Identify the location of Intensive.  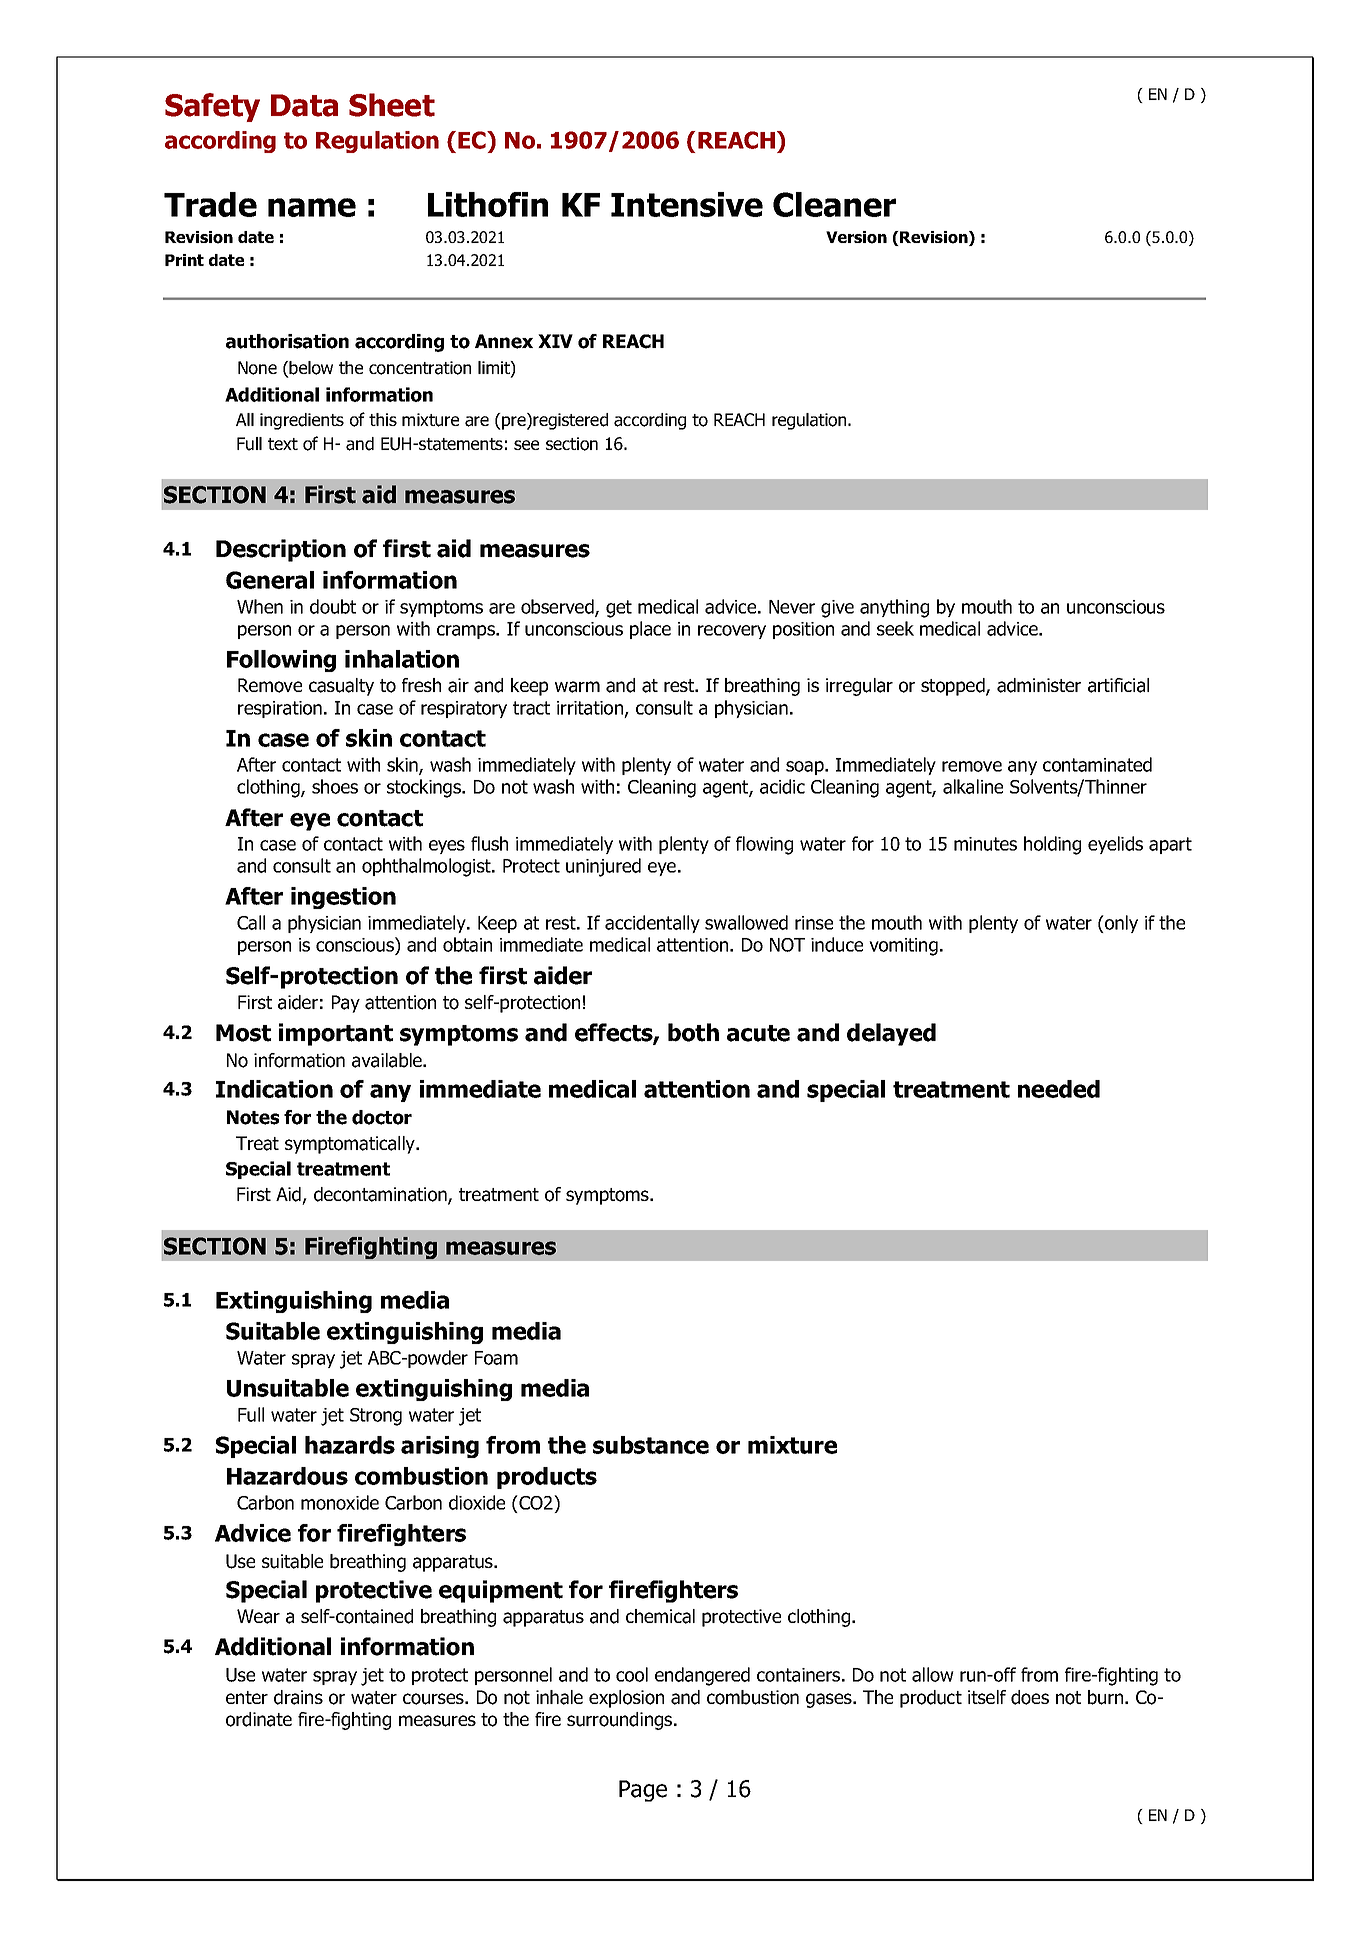
(687, 204).
